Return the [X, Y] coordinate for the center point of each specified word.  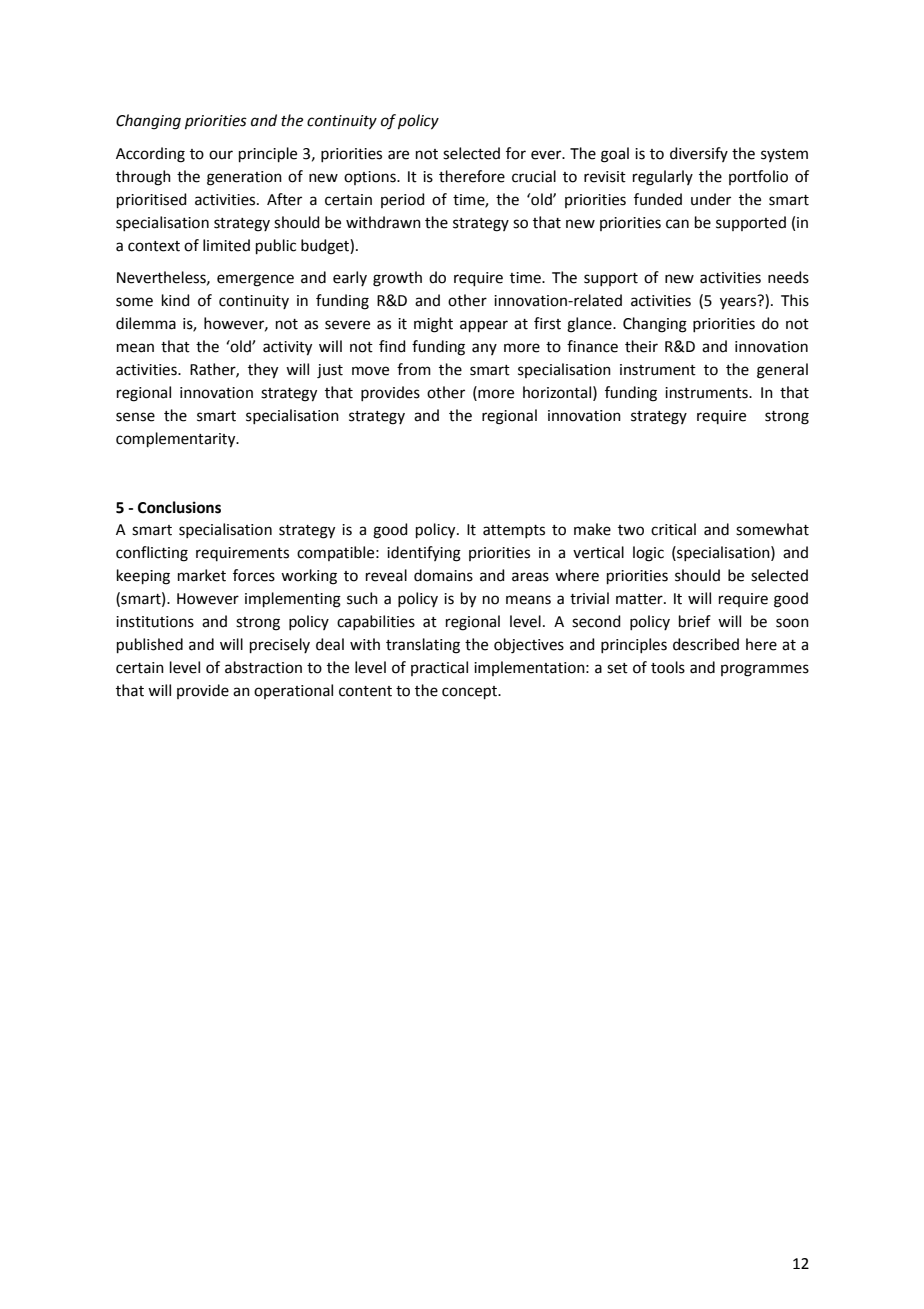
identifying [424, 554]
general [782, 371]
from [414, 369]
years [739, 302]
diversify [699, 154]
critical [673, 529]
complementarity [177, 440]
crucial [534, 176]
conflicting [152, 554]
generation [244, 178]
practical [439, 668]
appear [484, 326]
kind [176, 300]
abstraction [263, 667]
